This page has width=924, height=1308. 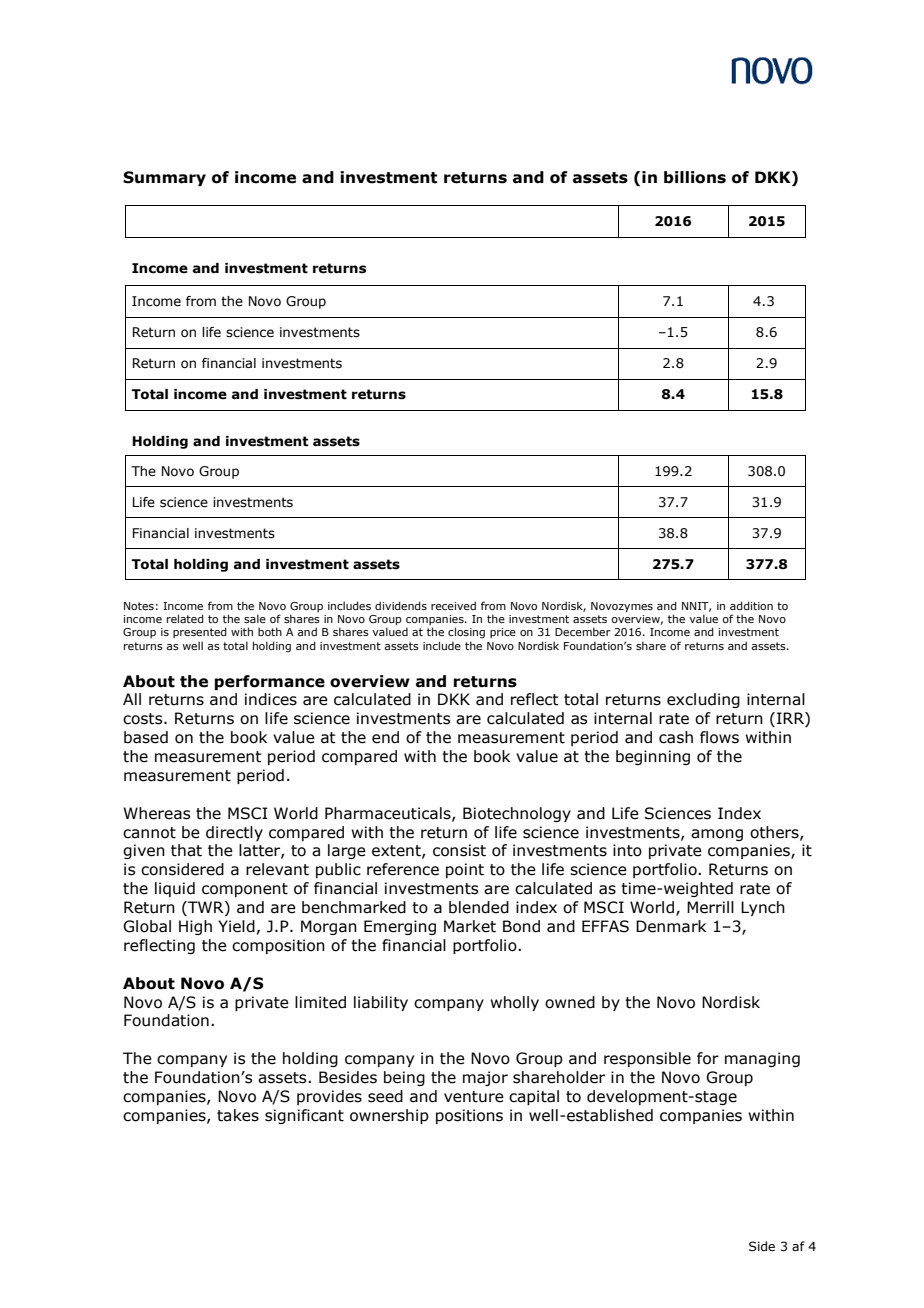 What do you see at coordinates (647, 1059) in the page?
I see `responsible` at bounding box center [647, 1059].
